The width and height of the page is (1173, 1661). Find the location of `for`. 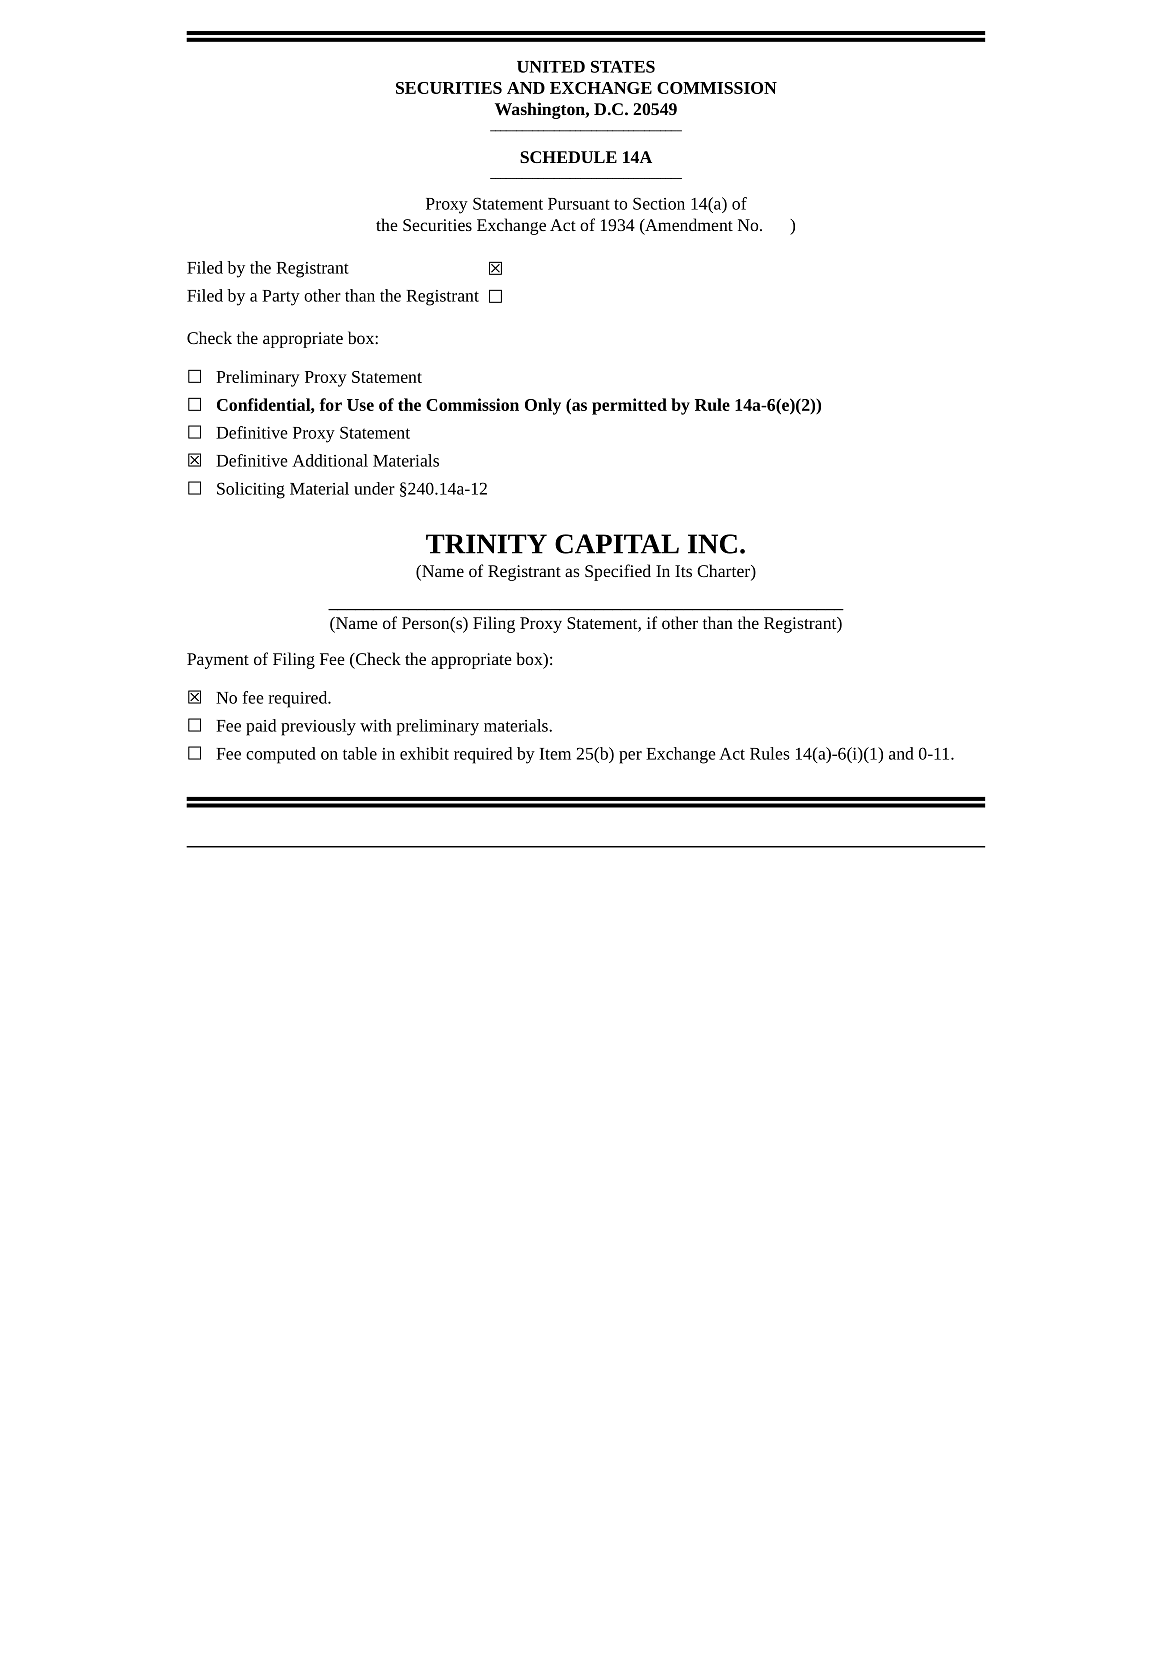

for is located at coordinates (331, 404).
